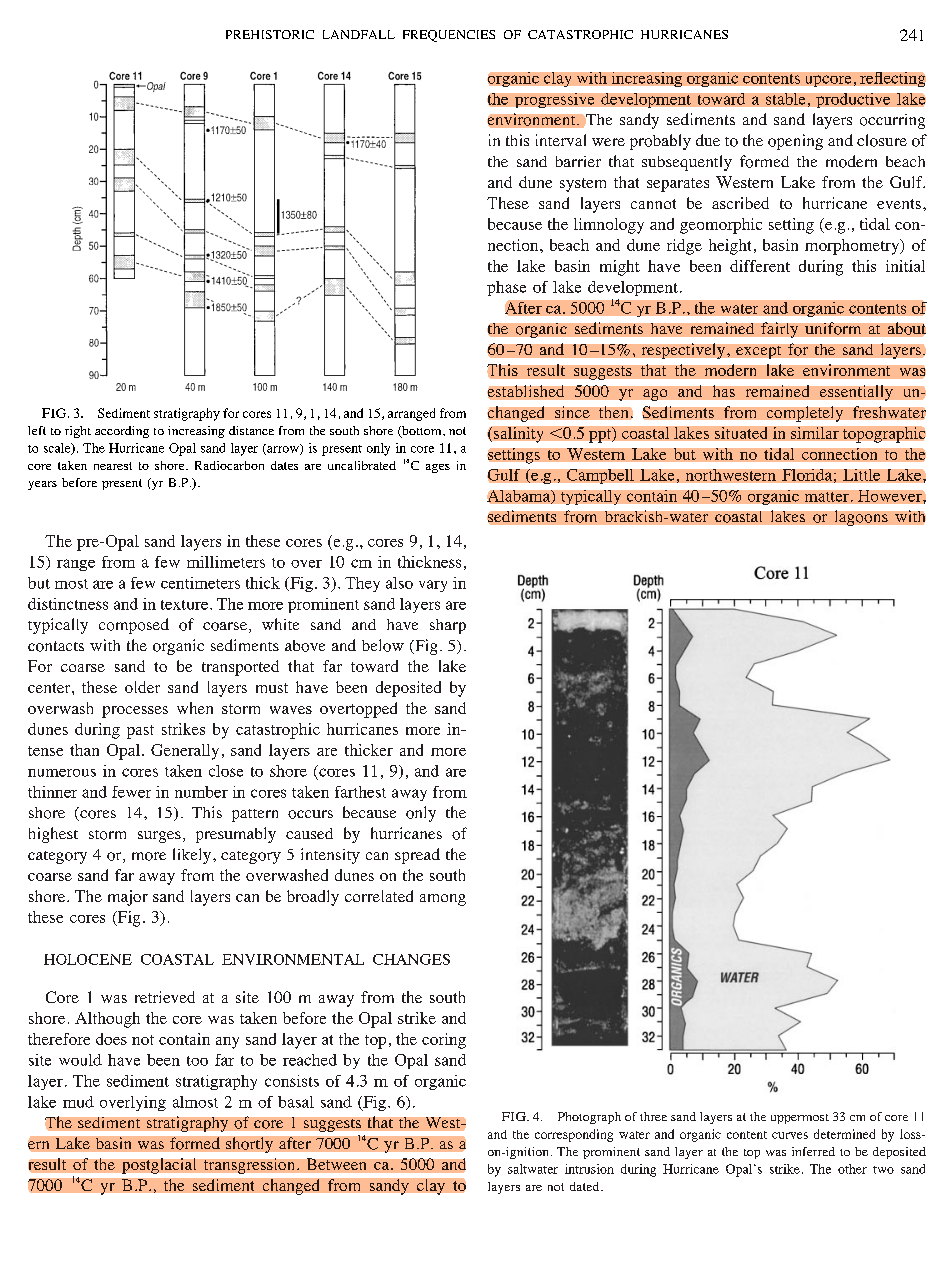  I want to click on major, so click(128, 898).
